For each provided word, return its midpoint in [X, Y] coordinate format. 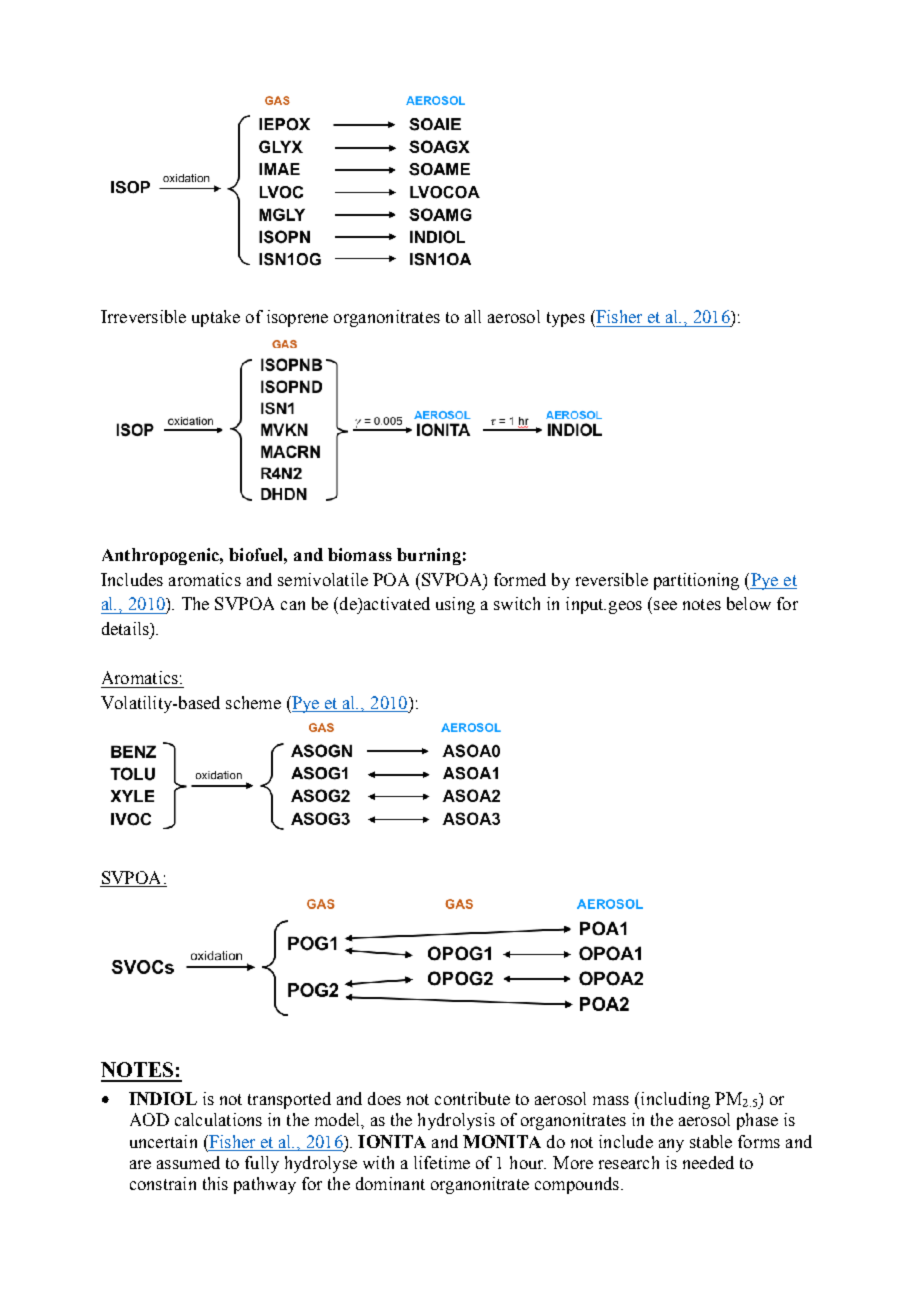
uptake [216, 318]
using [455, 605]
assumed [188, 1162]
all [473, 316]
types [566, 319]
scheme [253, 702]
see [665, 605]
